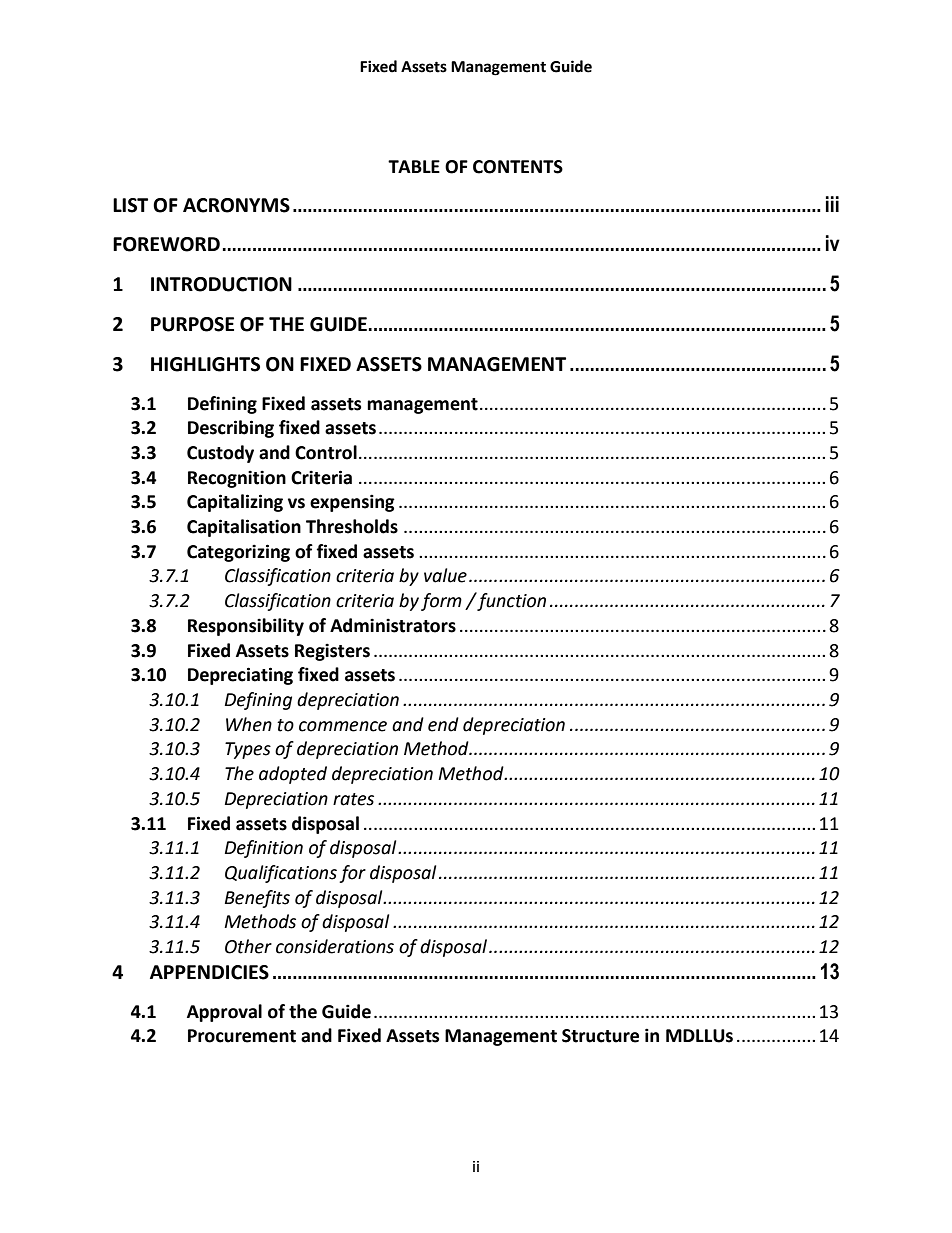 This document has width=952, height=1233. Describe the element at coordinates (600, 1036) in the document. I see `Structure` at that location.
